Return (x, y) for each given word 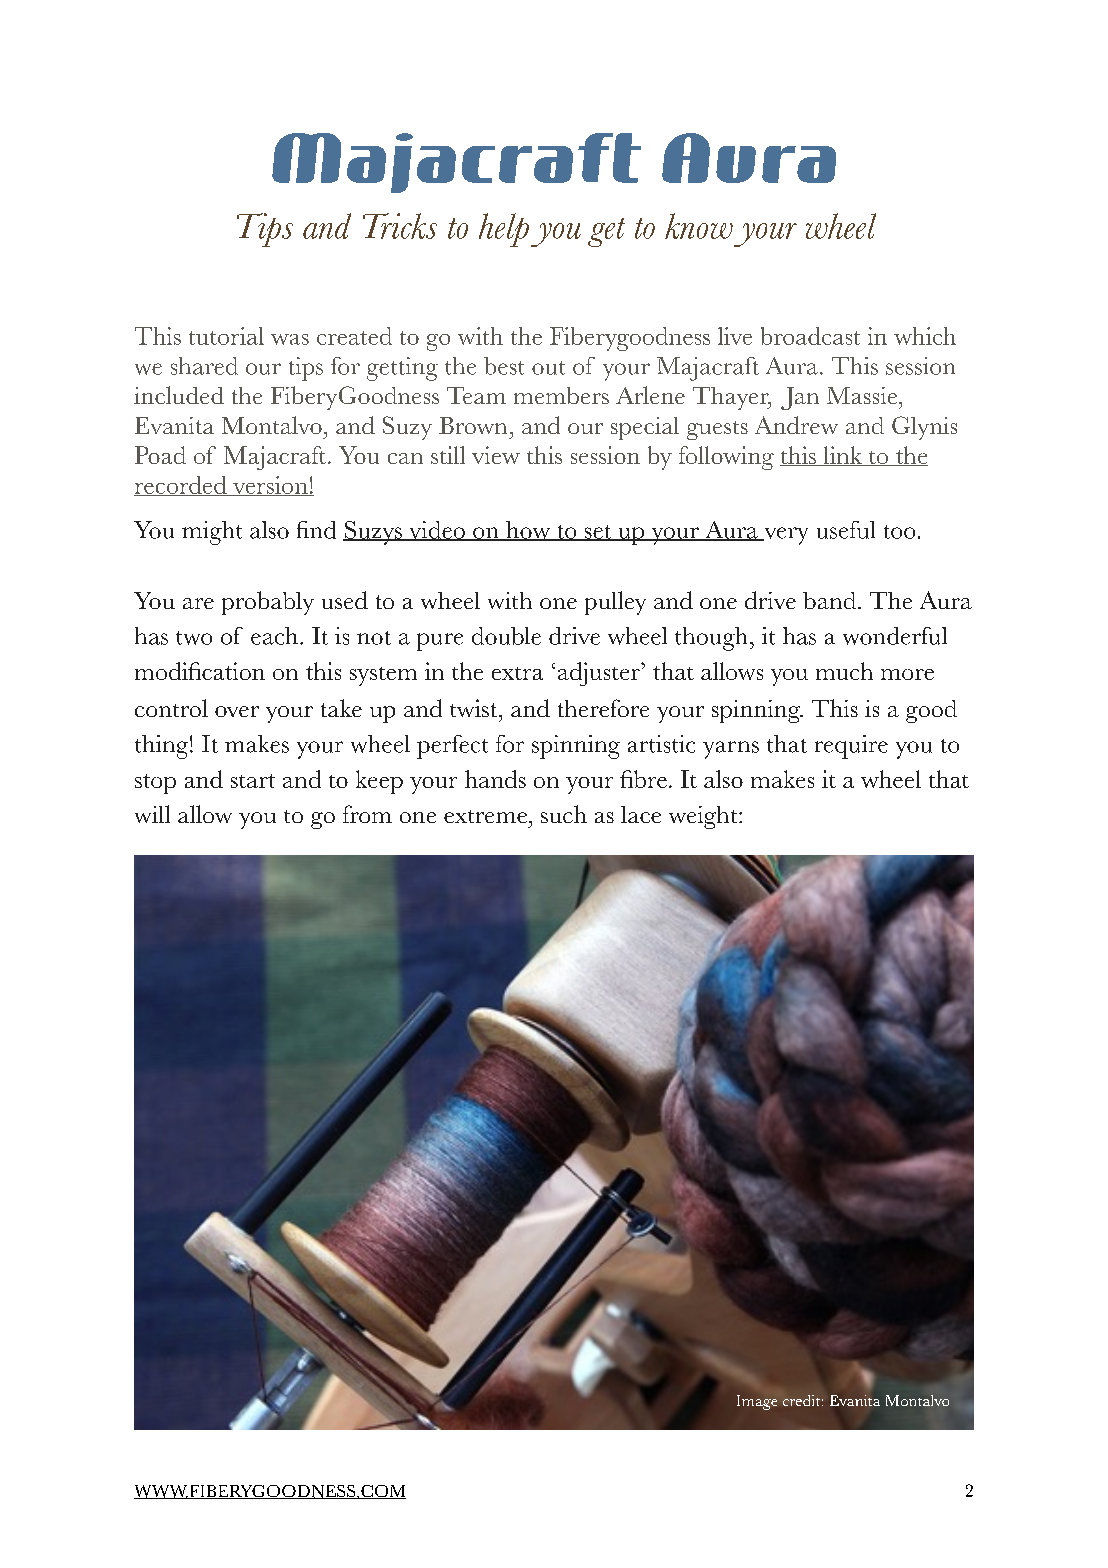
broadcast (810, 336)
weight (704, 817)
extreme (485, 816)
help (504, 230)
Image (757, 1402)
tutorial (226, 336)
